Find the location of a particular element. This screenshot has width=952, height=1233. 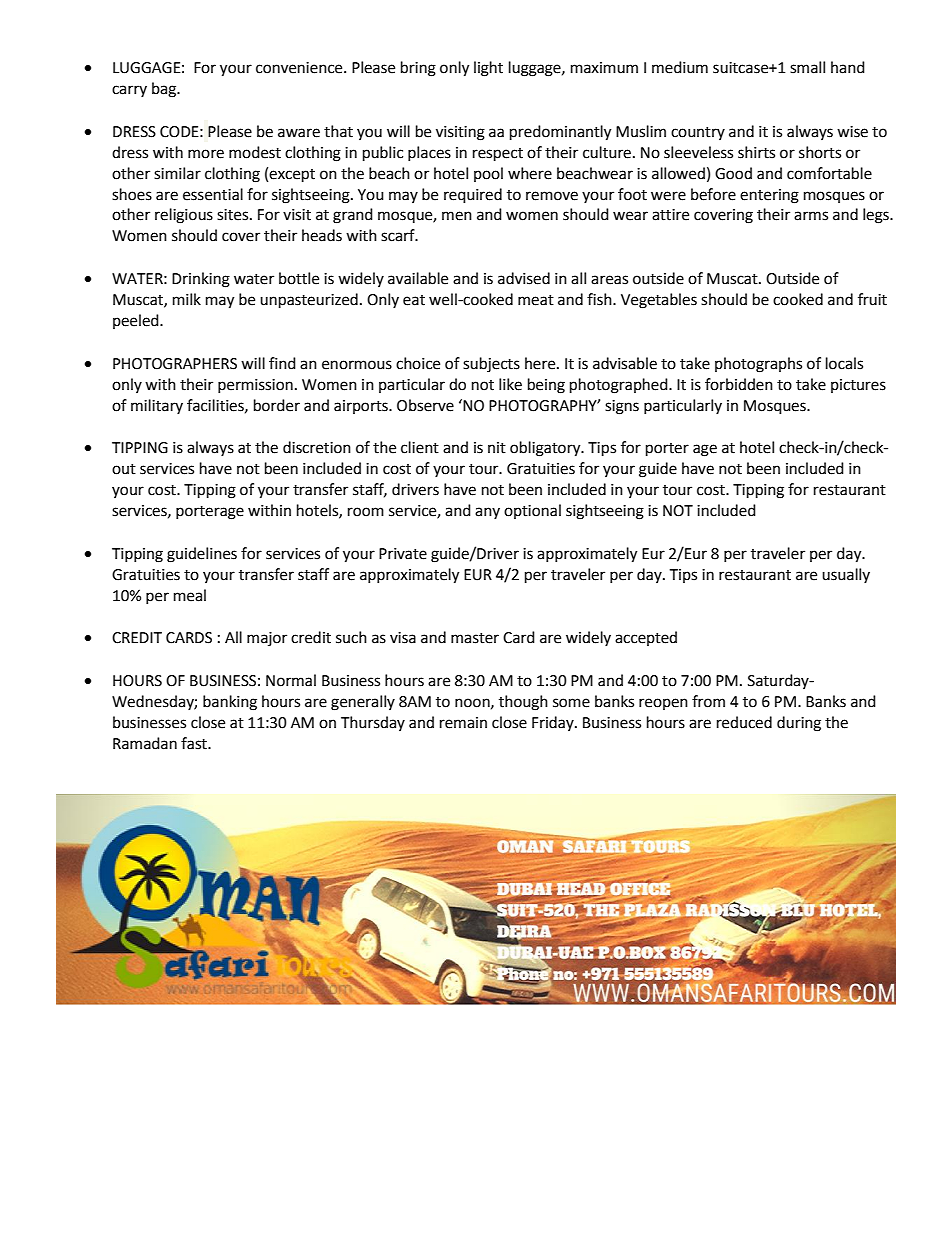

forbidden is located at coordinates (739, 384).
